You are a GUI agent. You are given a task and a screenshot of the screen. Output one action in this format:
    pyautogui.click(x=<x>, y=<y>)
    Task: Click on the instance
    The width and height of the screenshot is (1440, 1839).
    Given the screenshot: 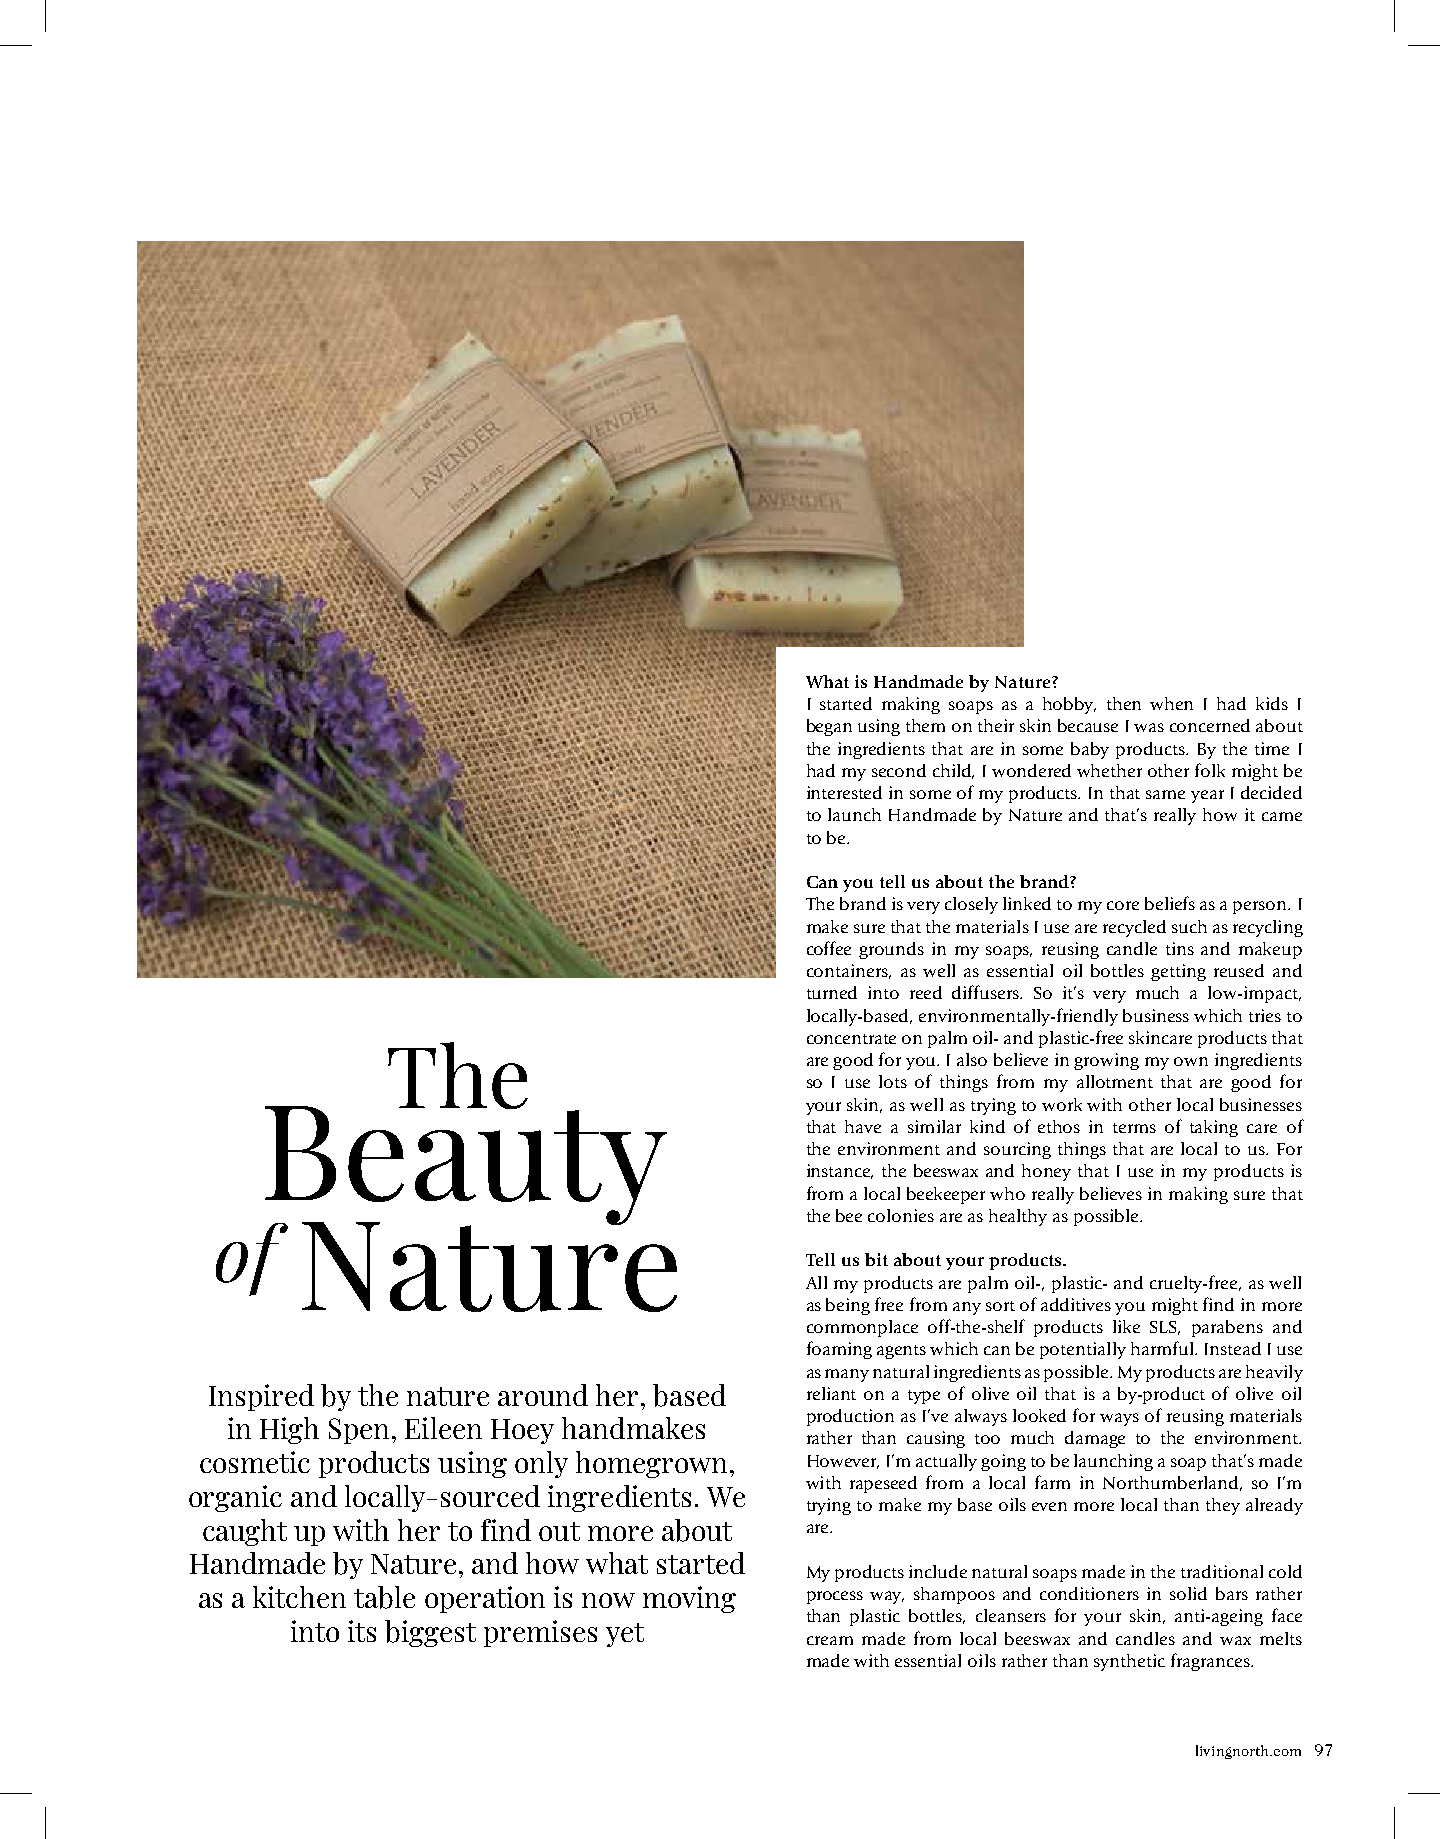 What is the action you would take?
    pyautogui.click(x=840, y=1171)
